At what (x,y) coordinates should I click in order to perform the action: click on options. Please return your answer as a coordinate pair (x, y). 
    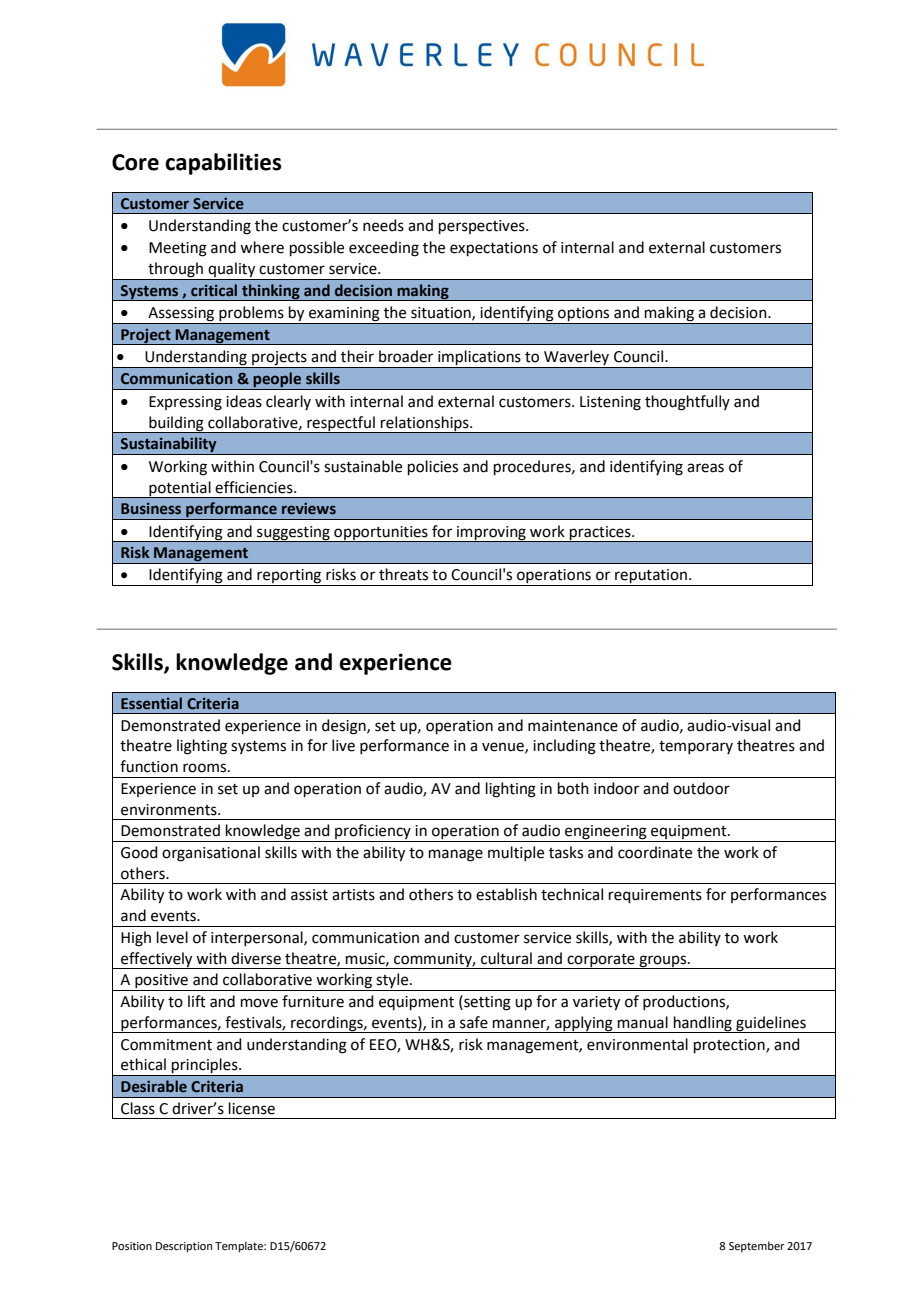
    Looking at the image, I should click on (584, 315).
